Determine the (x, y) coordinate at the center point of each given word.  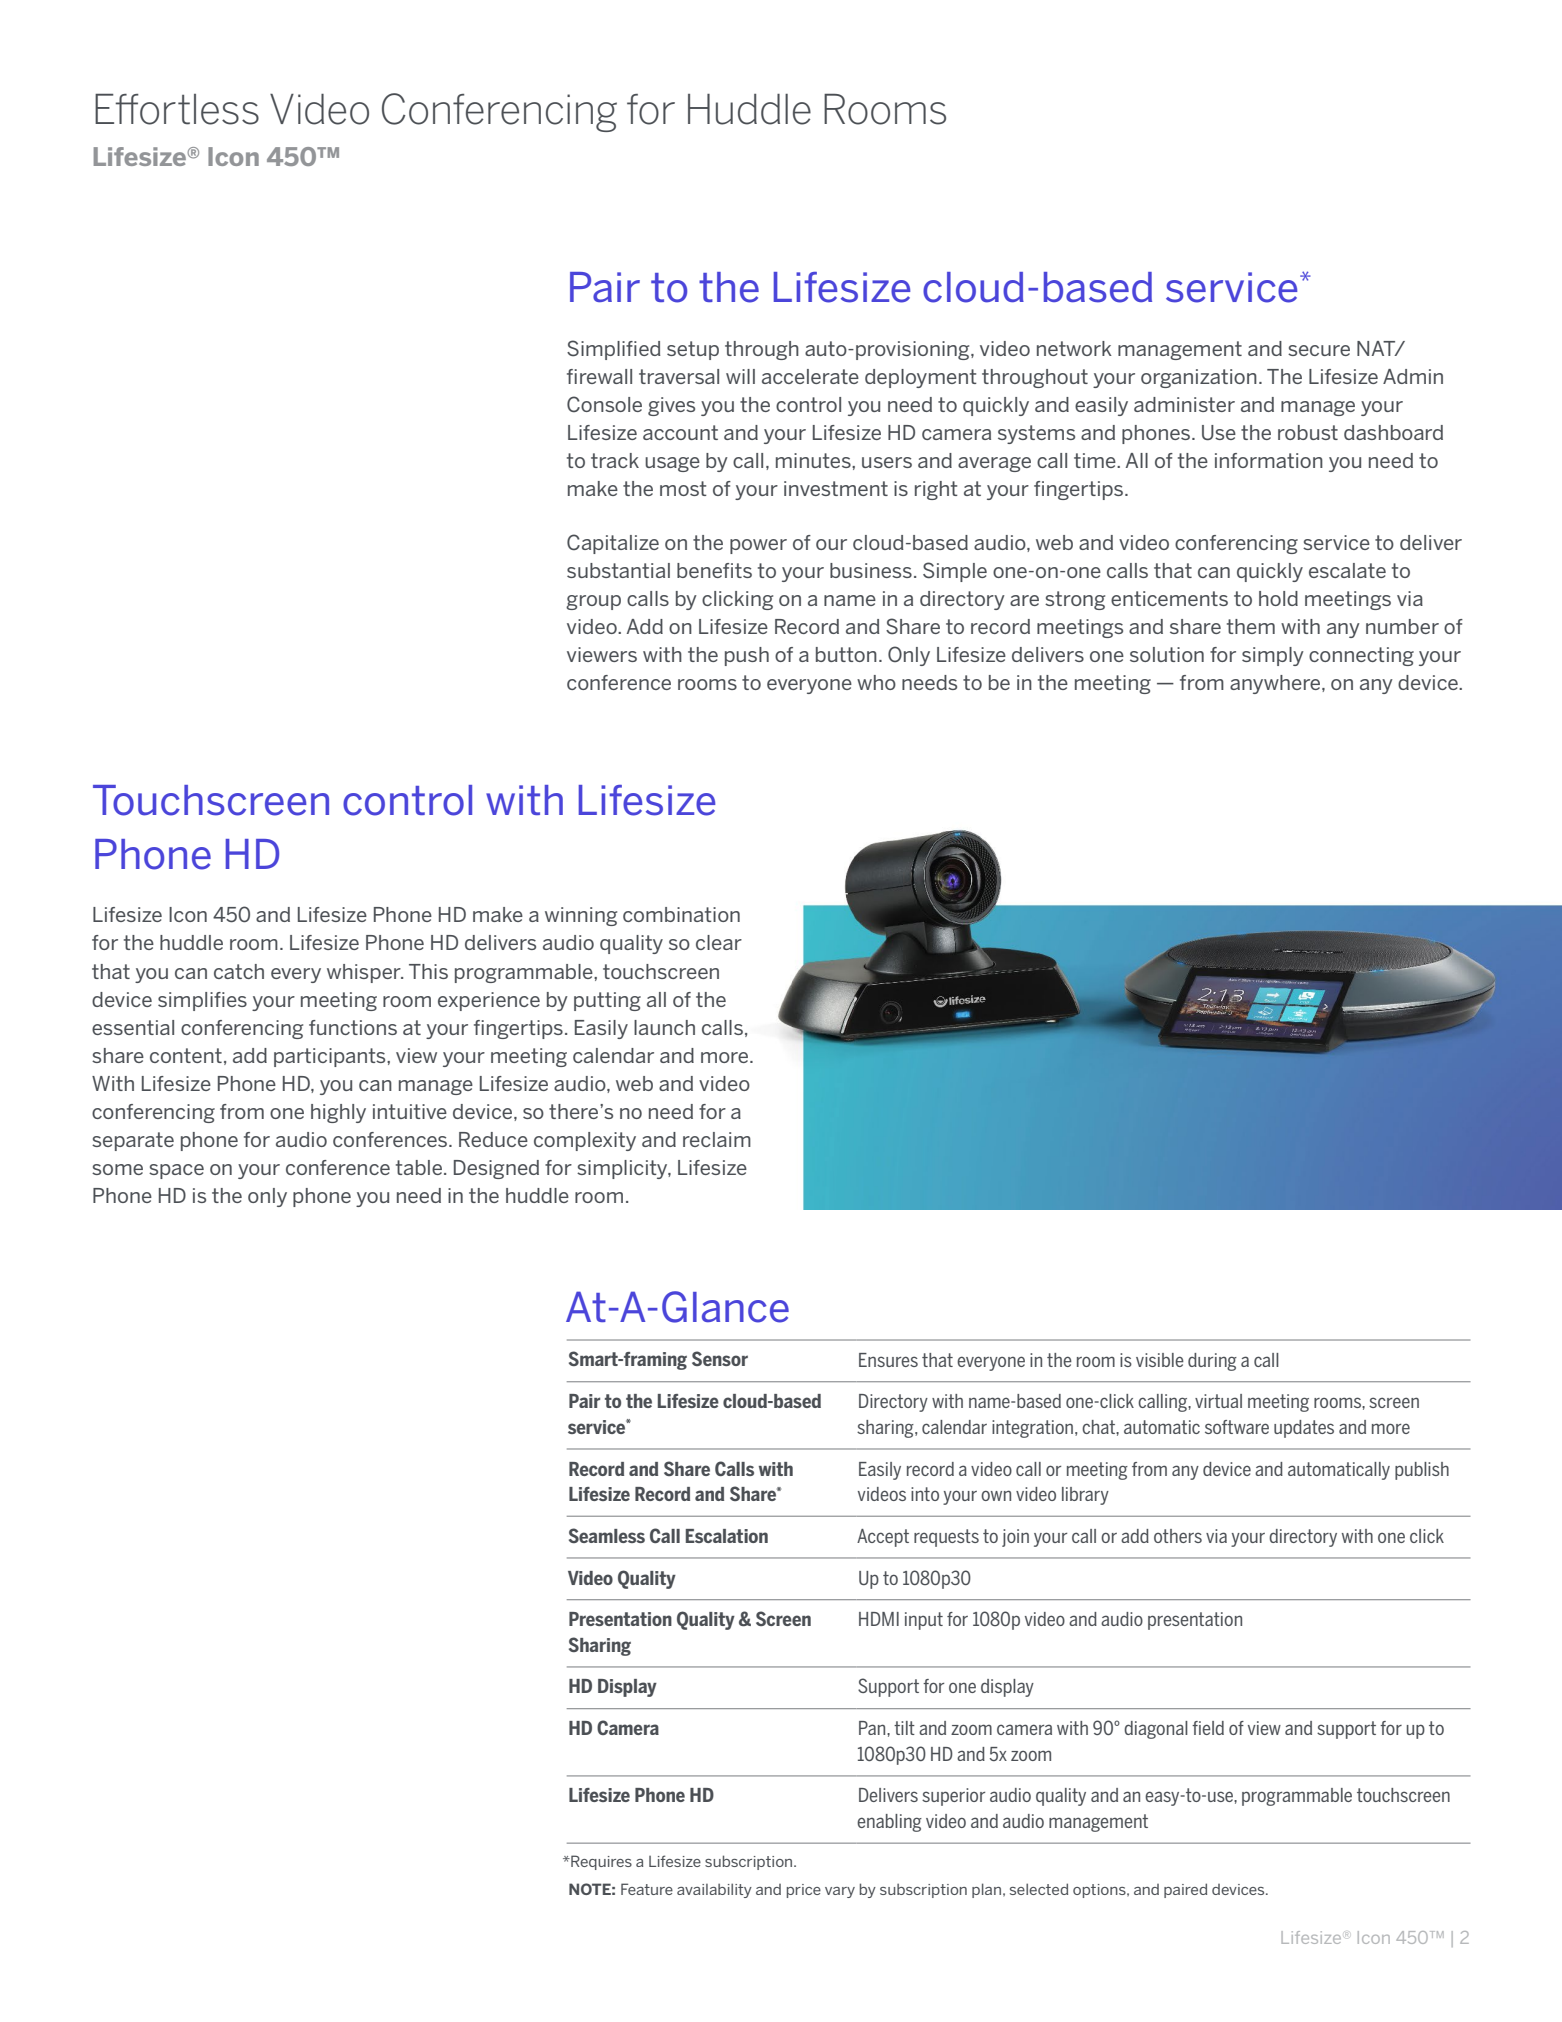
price (804, 1891)
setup (693, 350)
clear (719, 942)
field (1208, 1728)
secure (1319, 350)
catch (239, 971)
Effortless (177, 109)
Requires (600, 1862)
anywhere (1276, 684)
